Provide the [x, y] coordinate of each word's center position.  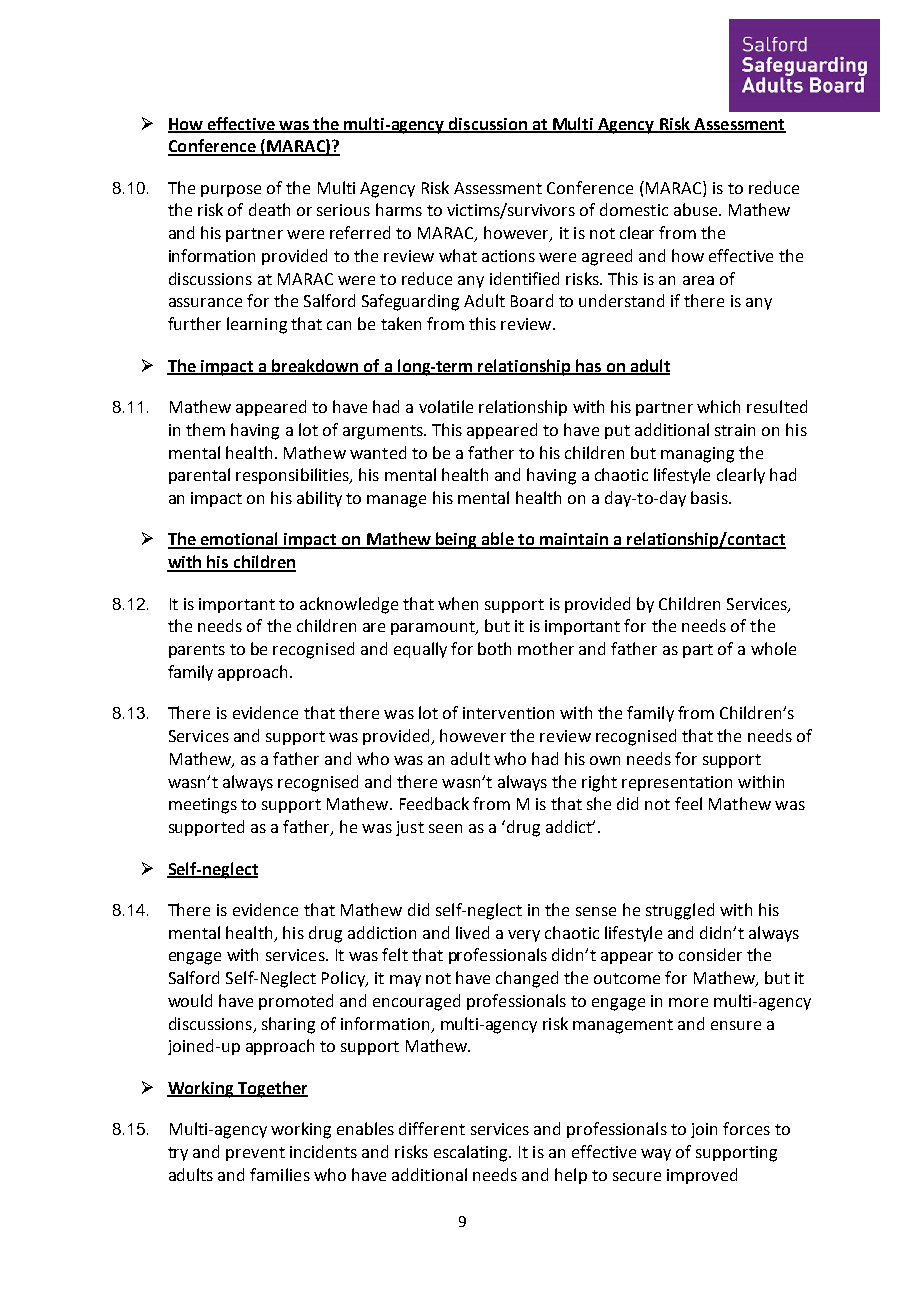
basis [710, 497]
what [458, 255]
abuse [697, 209]
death [269, 209]
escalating [472, 1153]
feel [688, 803]
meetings [203, 806]
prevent [255, 1154]
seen [445, 828]
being [457, 540]
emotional [240, 540]
